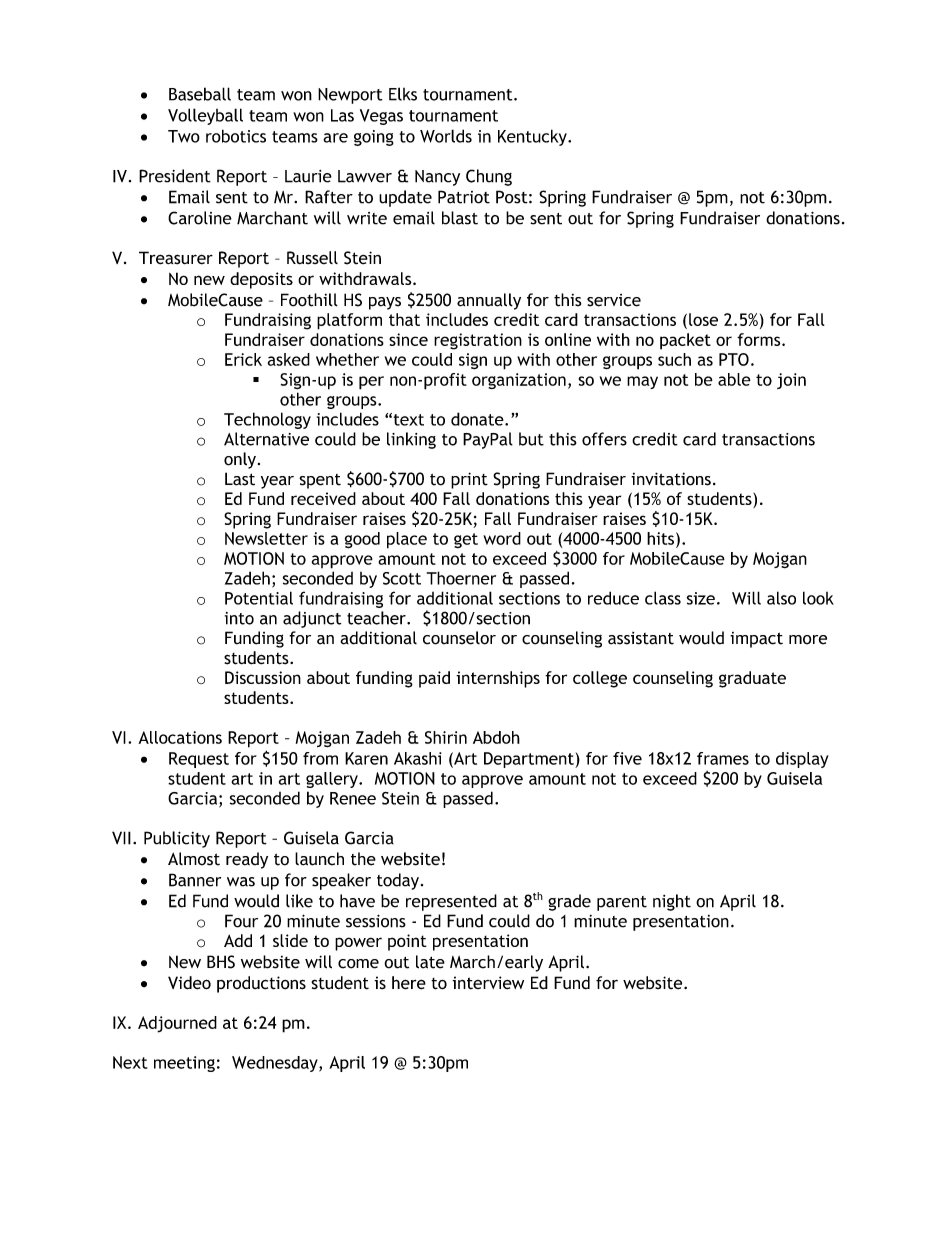  What do you see at coordinates (734, 379) in the screenshot?
I see `able` at bounding box center [734, 379].
